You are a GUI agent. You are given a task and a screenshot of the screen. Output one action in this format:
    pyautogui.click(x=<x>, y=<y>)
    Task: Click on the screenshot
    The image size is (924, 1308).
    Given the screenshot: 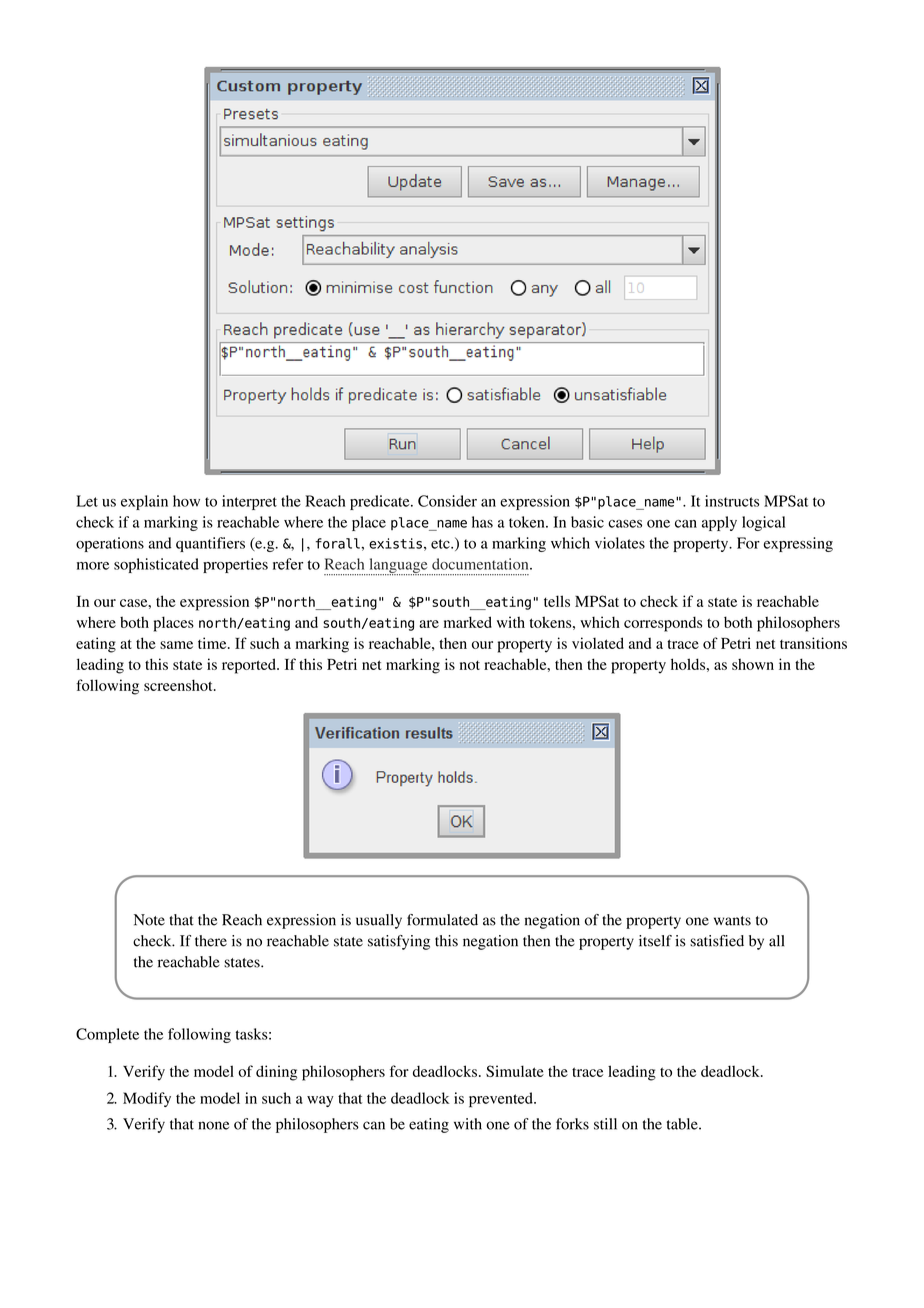 What is the action you would take?
    pyautogui.click(x=179, y=685)
